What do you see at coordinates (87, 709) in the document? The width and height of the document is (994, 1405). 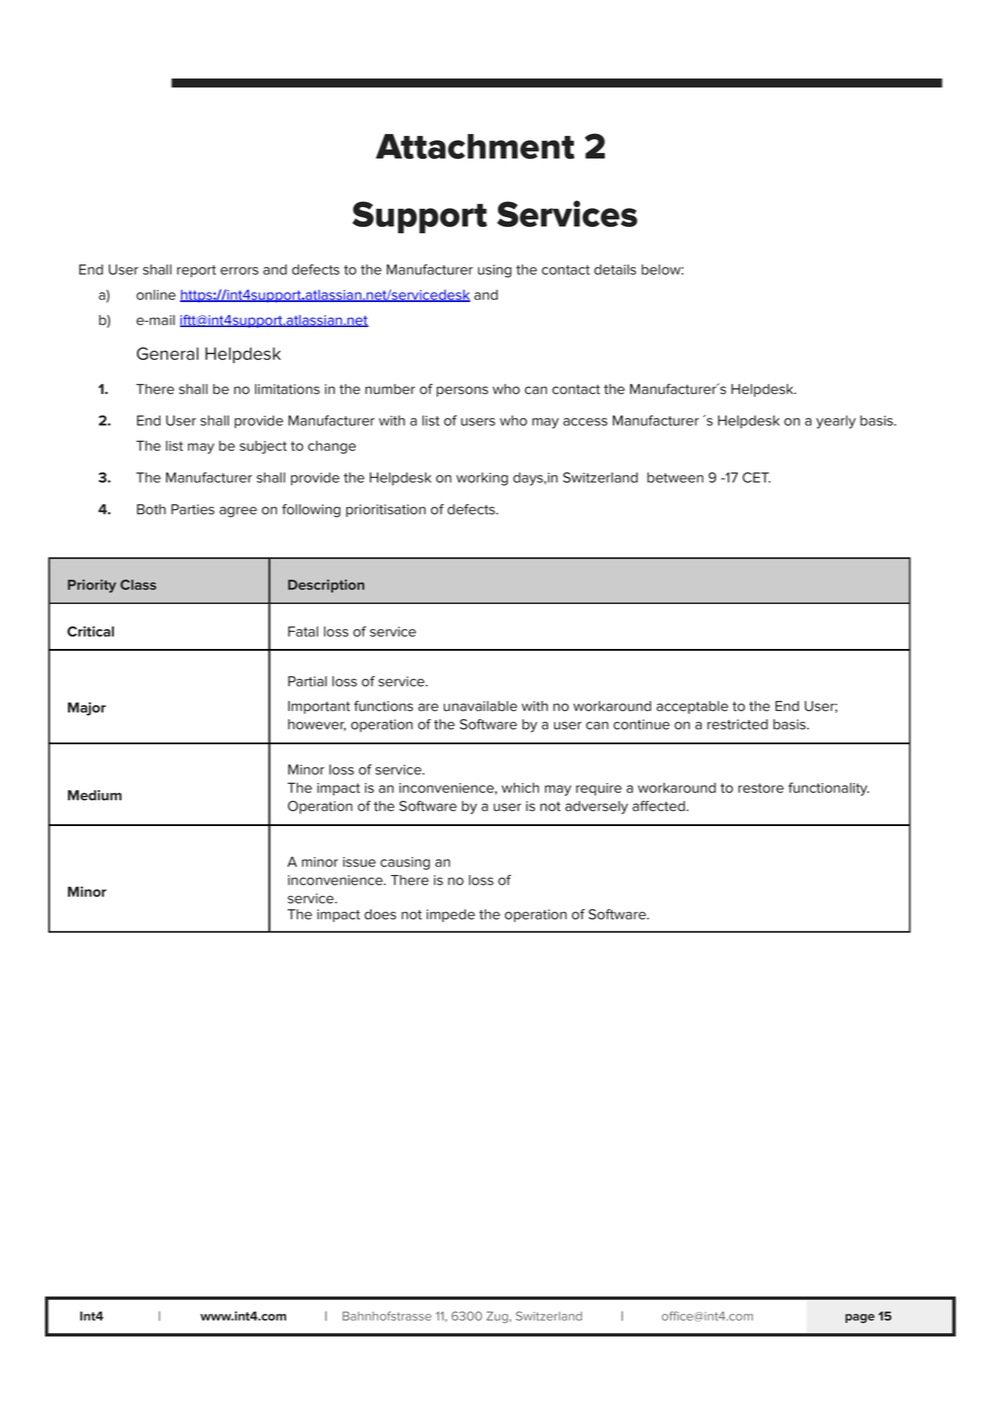 I see `Major` at bounding box center [87, 709].
